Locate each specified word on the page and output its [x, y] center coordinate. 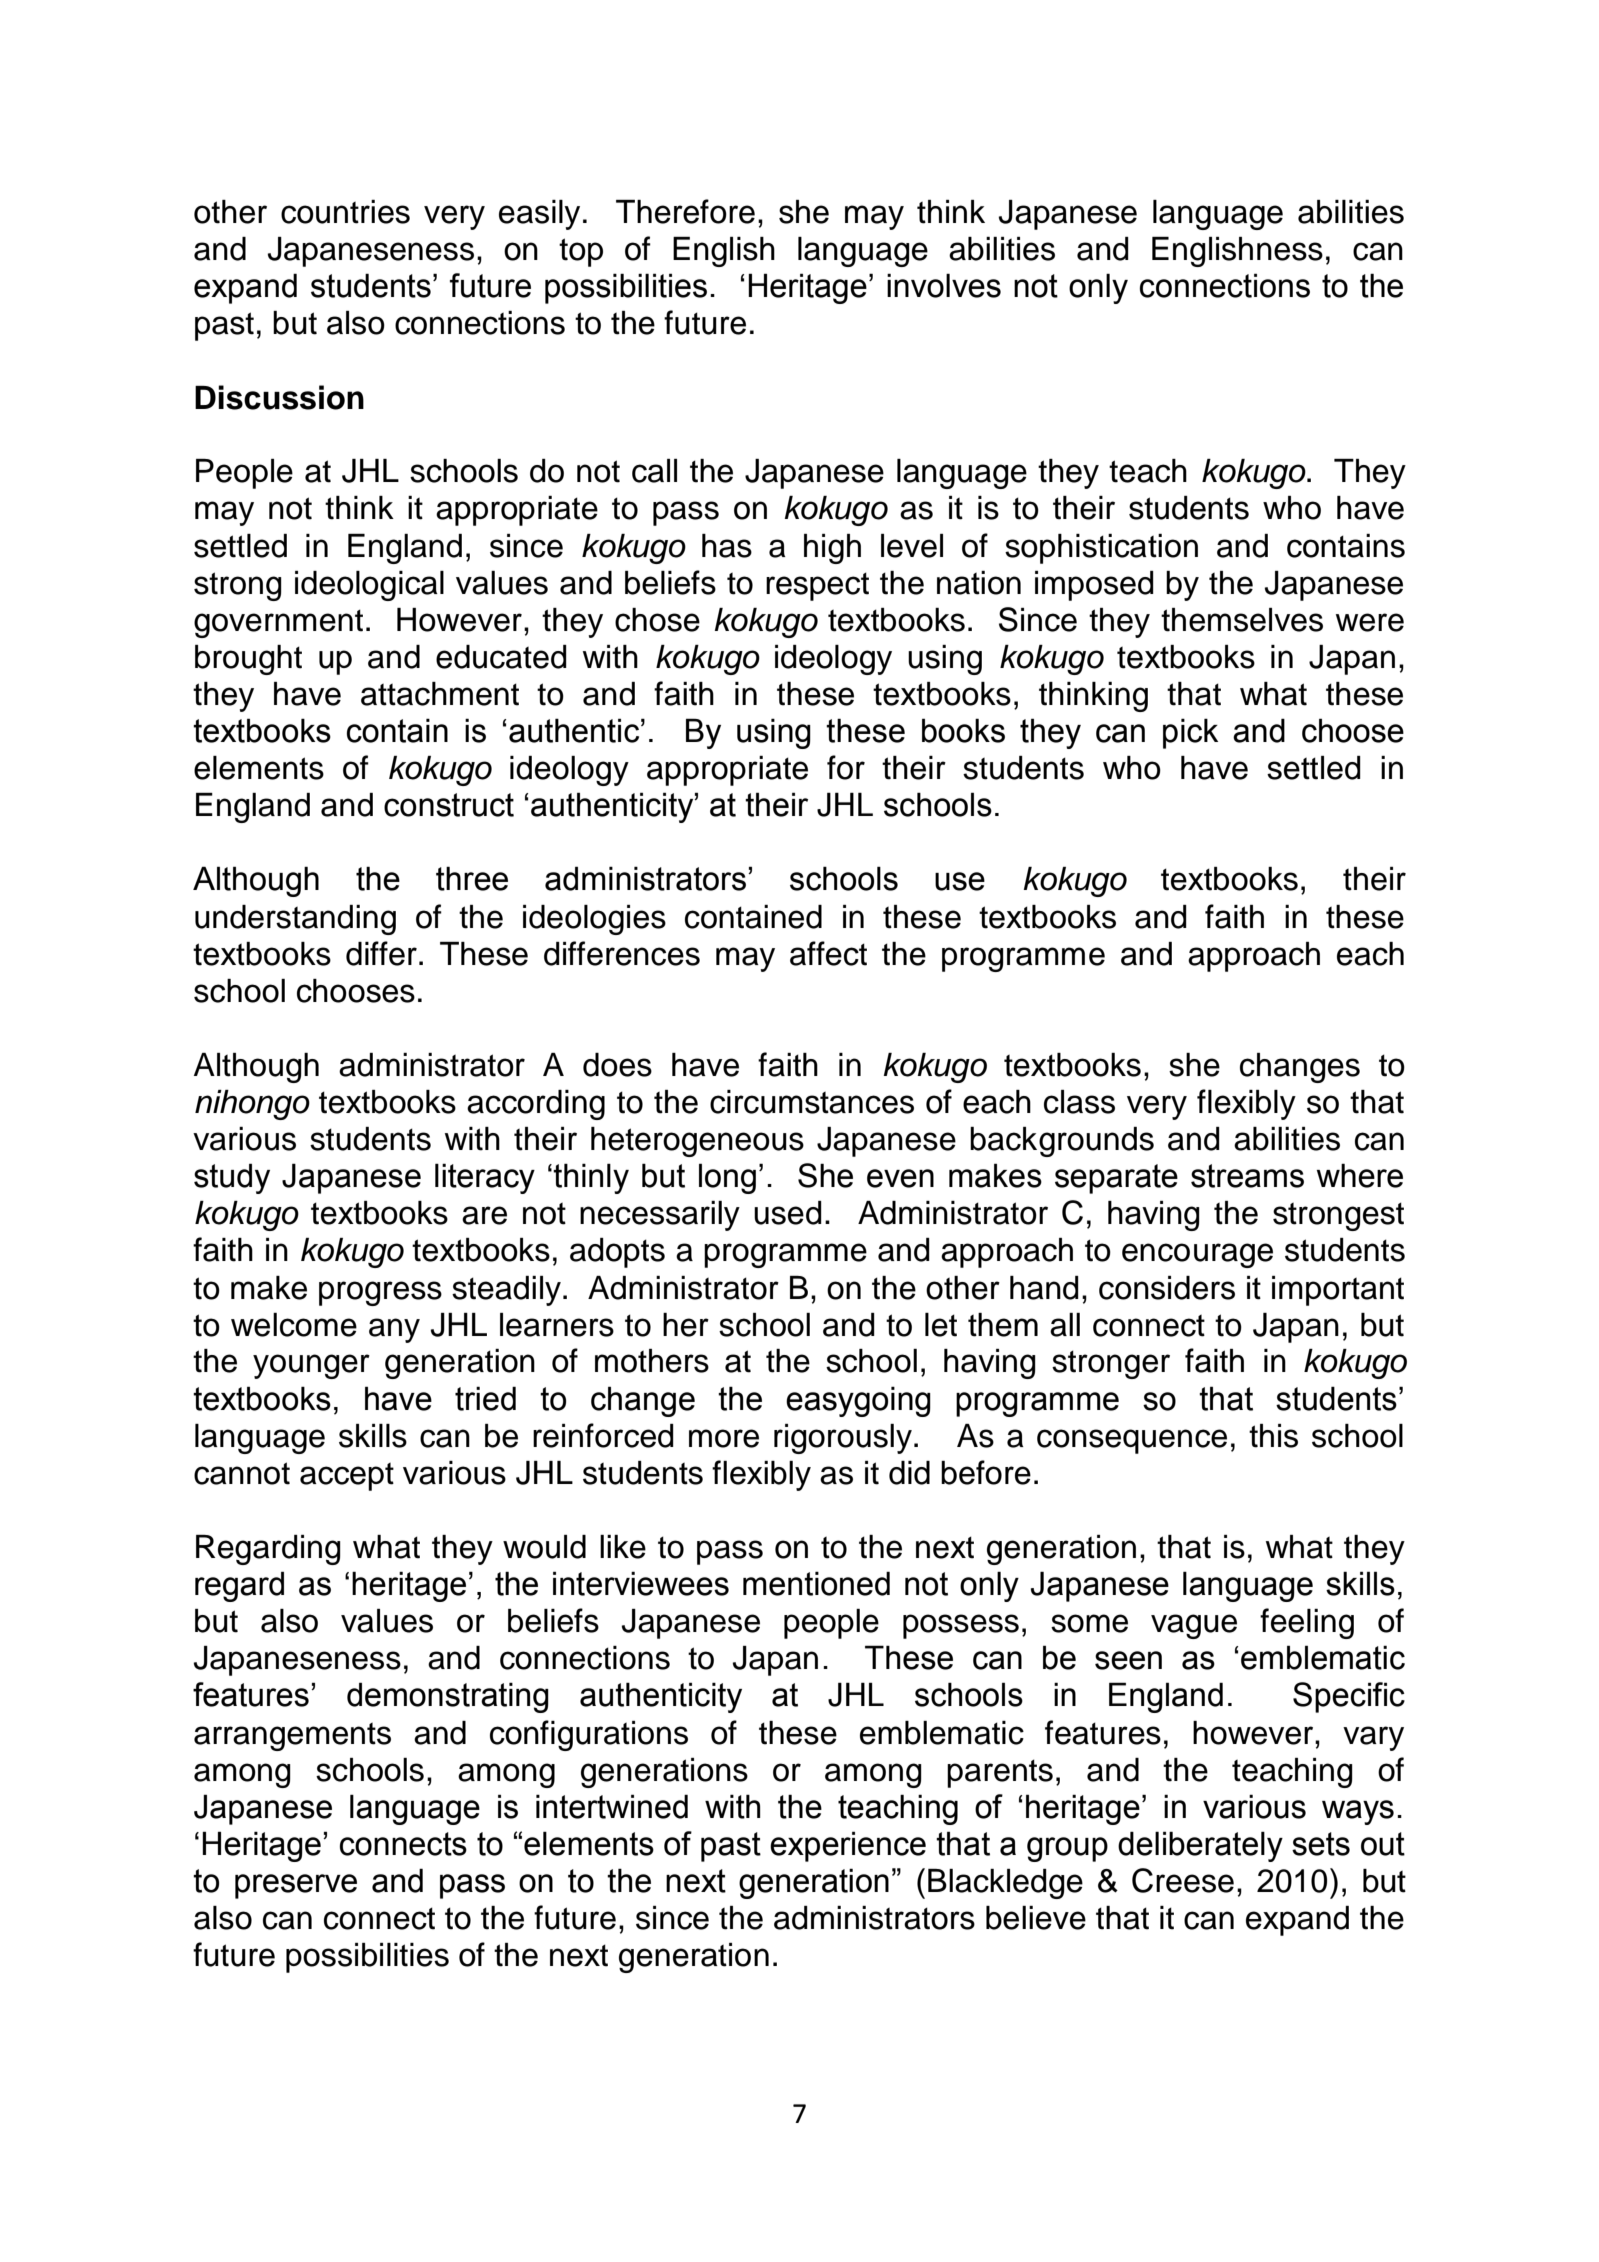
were [1370, 622]
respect [817, 586]
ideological [369, 586]
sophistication [1101, 549]
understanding [295, 920]
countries [345, 212]
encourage [1197, 1255]
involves [944, 285]
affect [828, 953]
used [788, 1213]
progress [380, 1293]
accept [347, 1477]
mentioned [816, 1583]
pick [1190, 733]
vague [1194, 1626]
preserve [296, 1886]
